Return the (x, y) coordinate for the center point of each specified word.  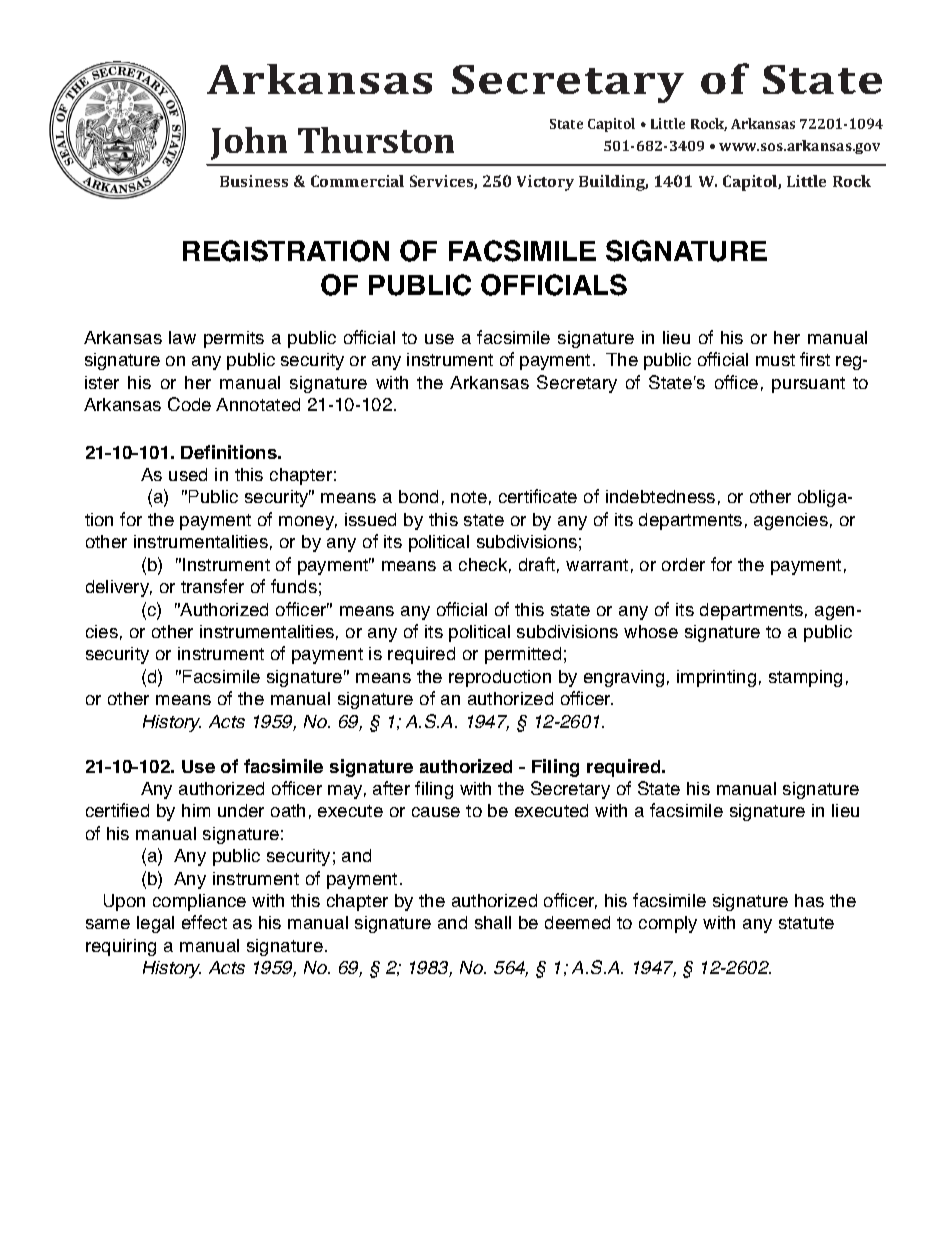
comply (668, 924)
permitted (523, 655)
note (469, 497)
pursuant (808, 385)
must (775, 360)
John (249, 143)
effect (204, 922)
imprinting (716, 678)
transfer (212, 586)
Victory (545, 183)
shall (493, 922)
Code (189, 404)
